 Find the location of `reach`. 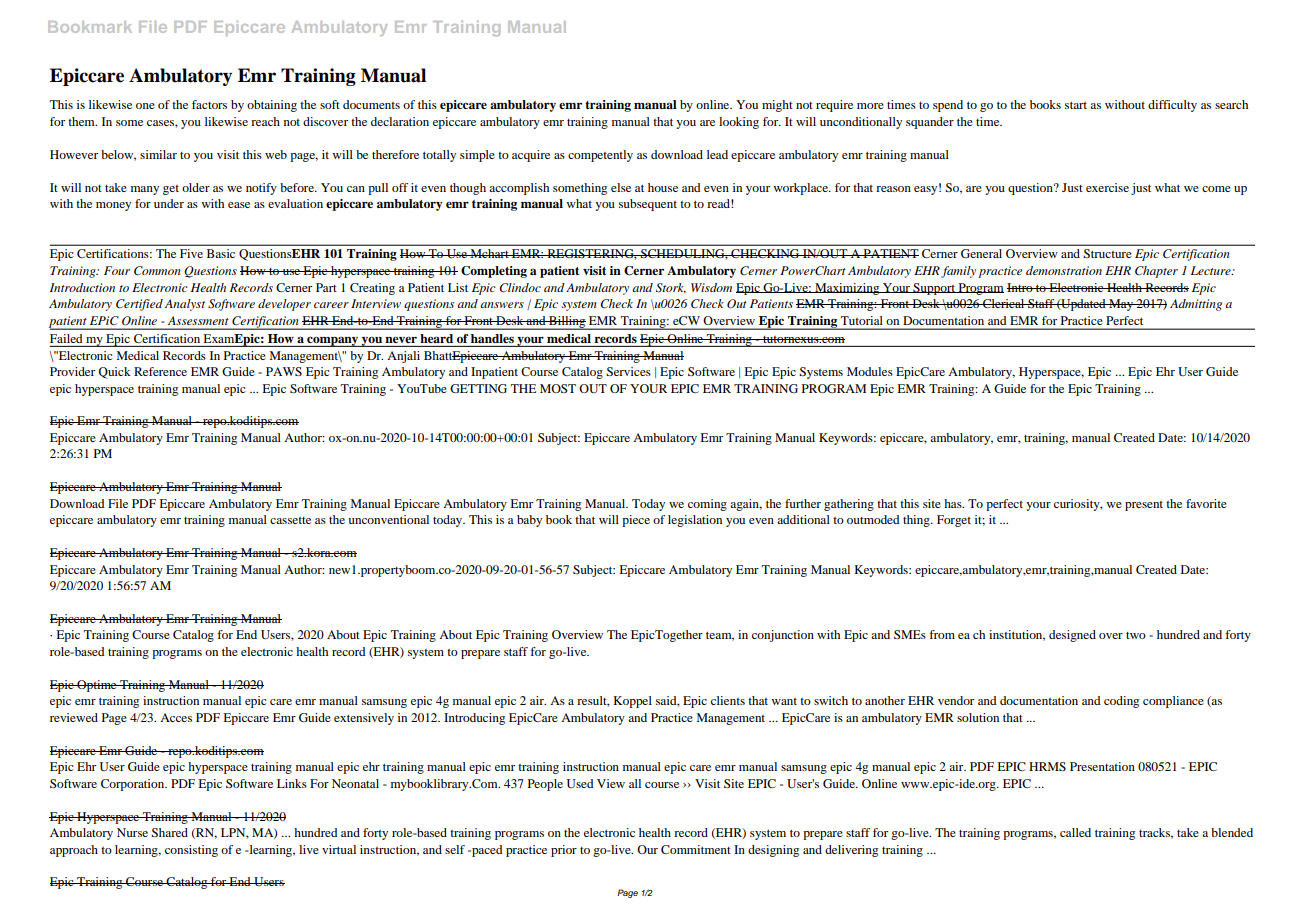

reach is located at coordinates (265, 121).
